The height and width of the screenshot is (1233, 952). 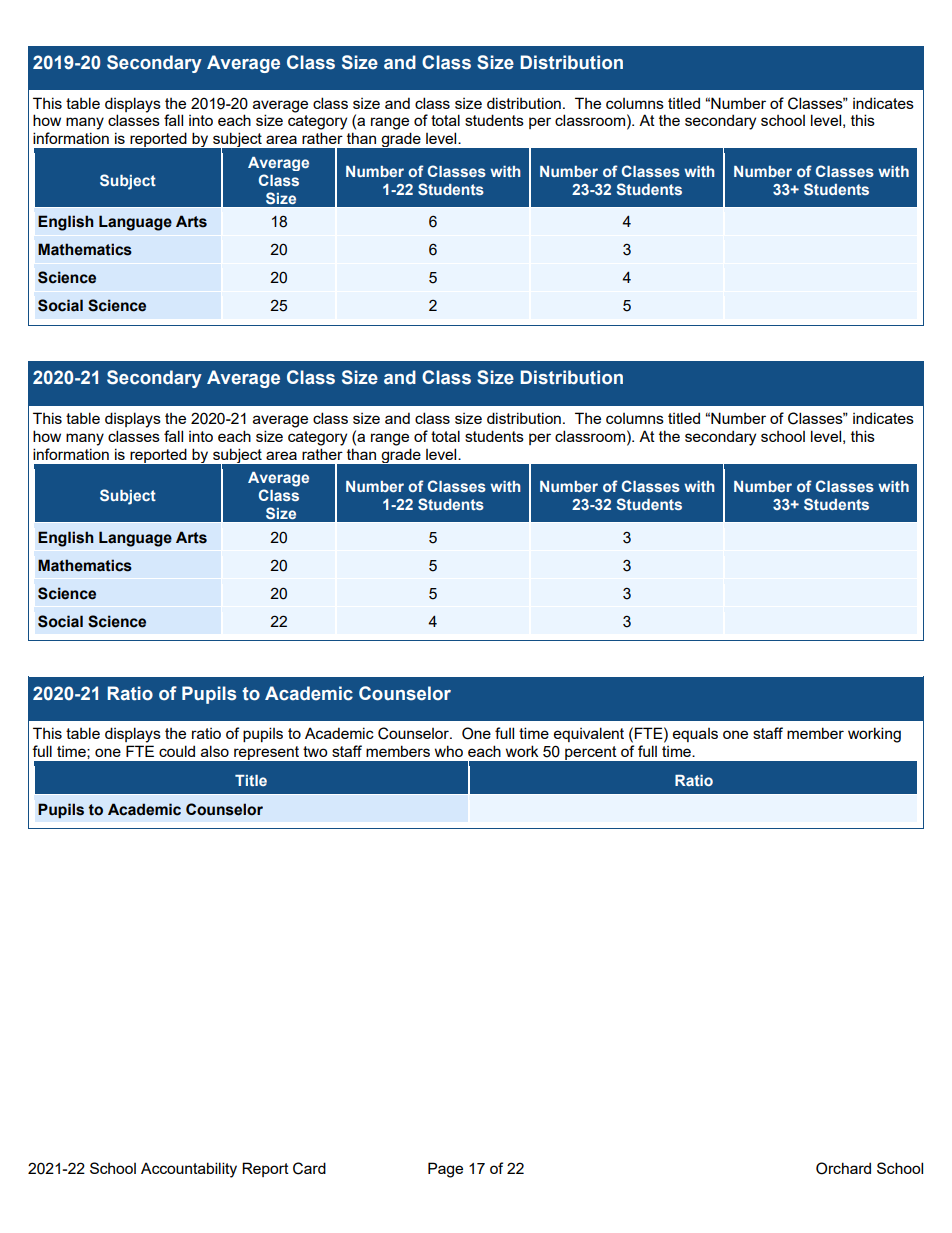 What do you see at coordinates (315, 751) in the screenshot?
I see `two` at bounding box center [315, 751].
